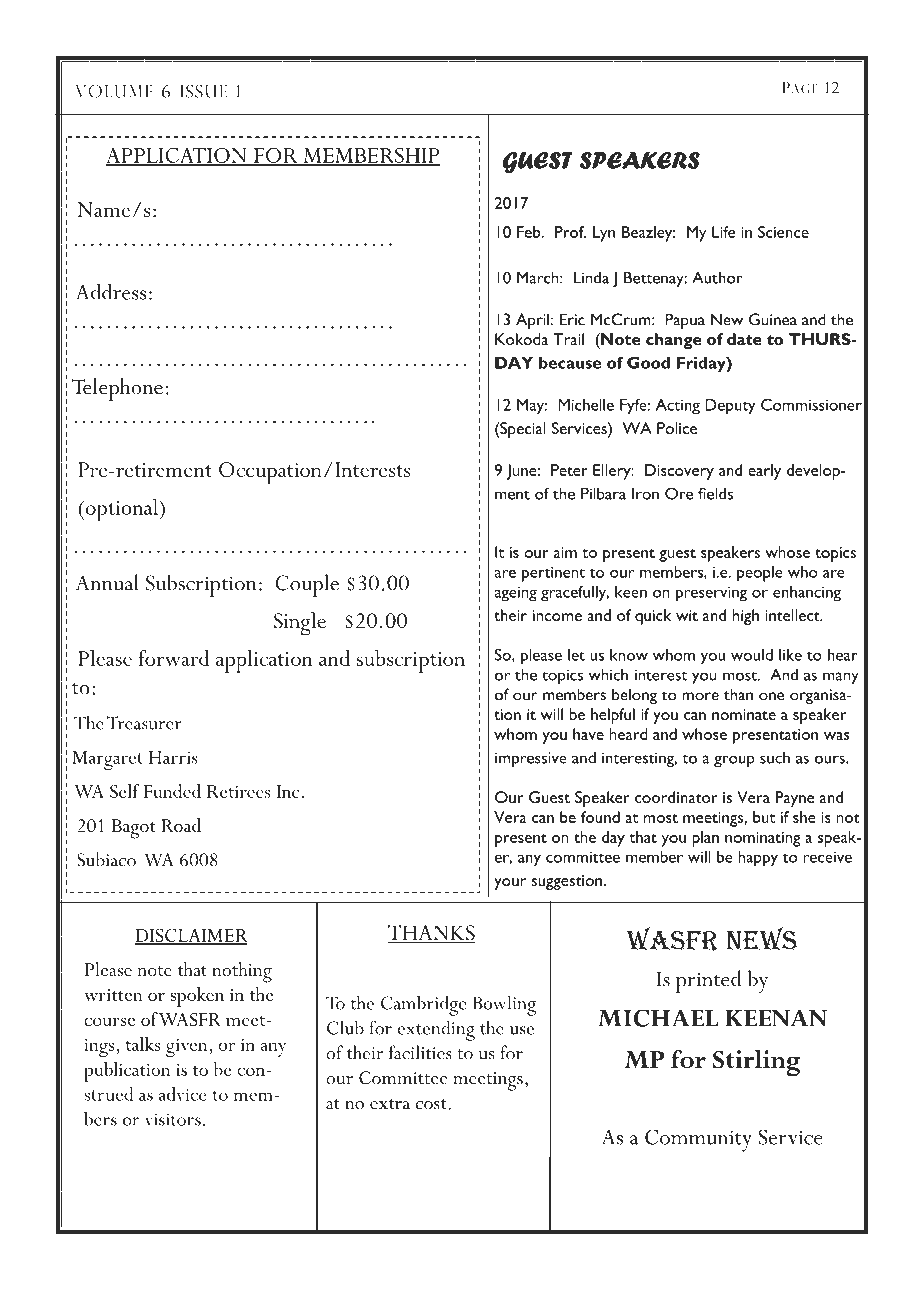 The height and width of the page is (1308, 924). Describe the element at coordinates (724, 232) in the page. I see `Life` at that location.
